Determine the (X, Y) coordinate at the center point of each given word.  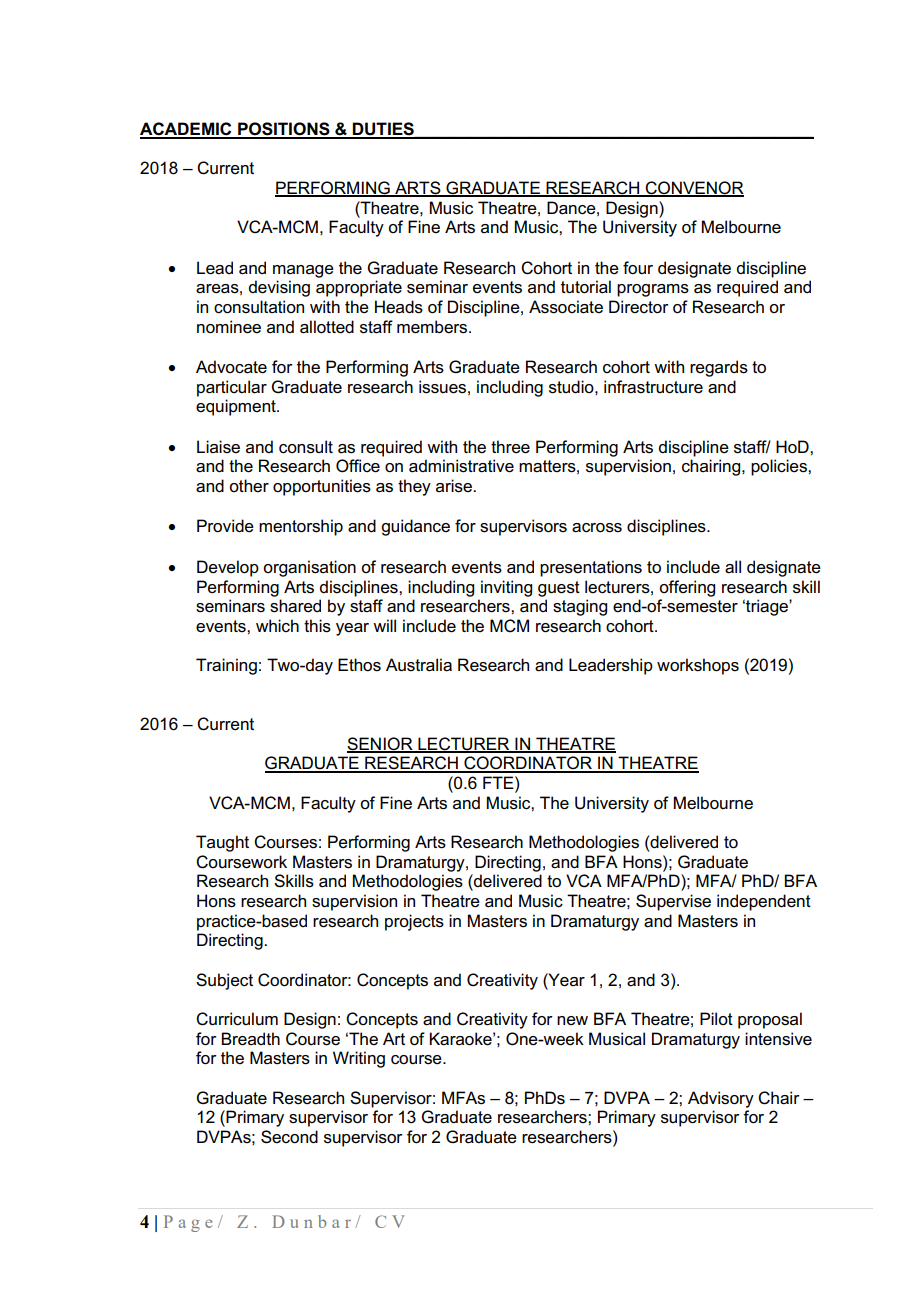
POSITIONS (284, 130)
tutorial (586, 287)
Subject (224, 981)
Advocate (231, 367)
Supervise (673, 902)
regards (719, 368)
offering (687, 588)
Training (226, 666)
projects (414, 922)
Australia (419, 665)
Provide (225, 526)
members (433, 327)
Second (289, 1137)
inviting (506, 588)
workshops (698, 666)
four (638, 268)
